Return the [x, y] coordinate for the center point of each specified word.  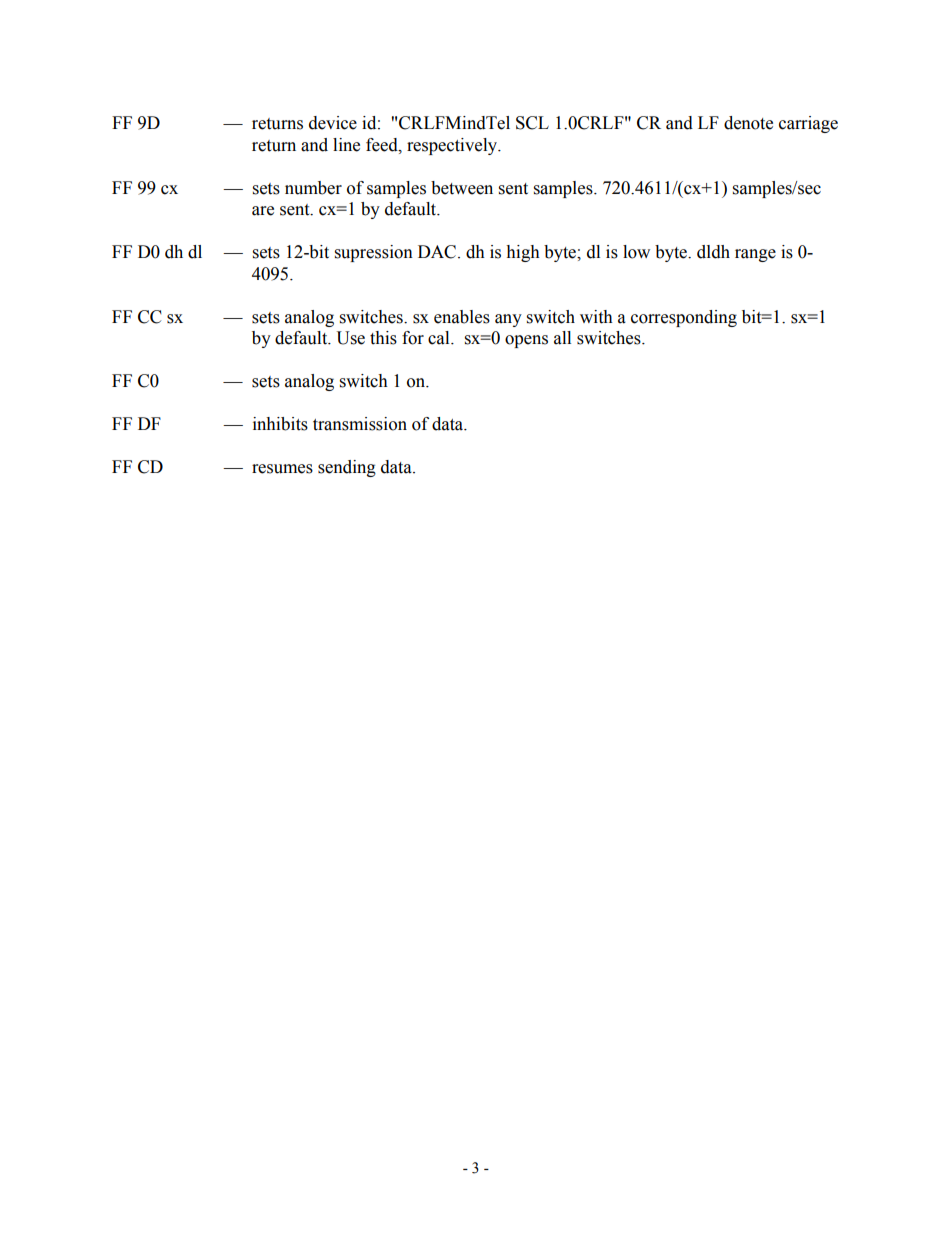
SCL [532, 123]
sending [347, 468]
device [333, 123]
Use [350, 338]
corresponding [684, 318]
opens [526, 341]
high [523, 253]
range [755, 255]
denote [748, 123]
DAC [438, 252]
